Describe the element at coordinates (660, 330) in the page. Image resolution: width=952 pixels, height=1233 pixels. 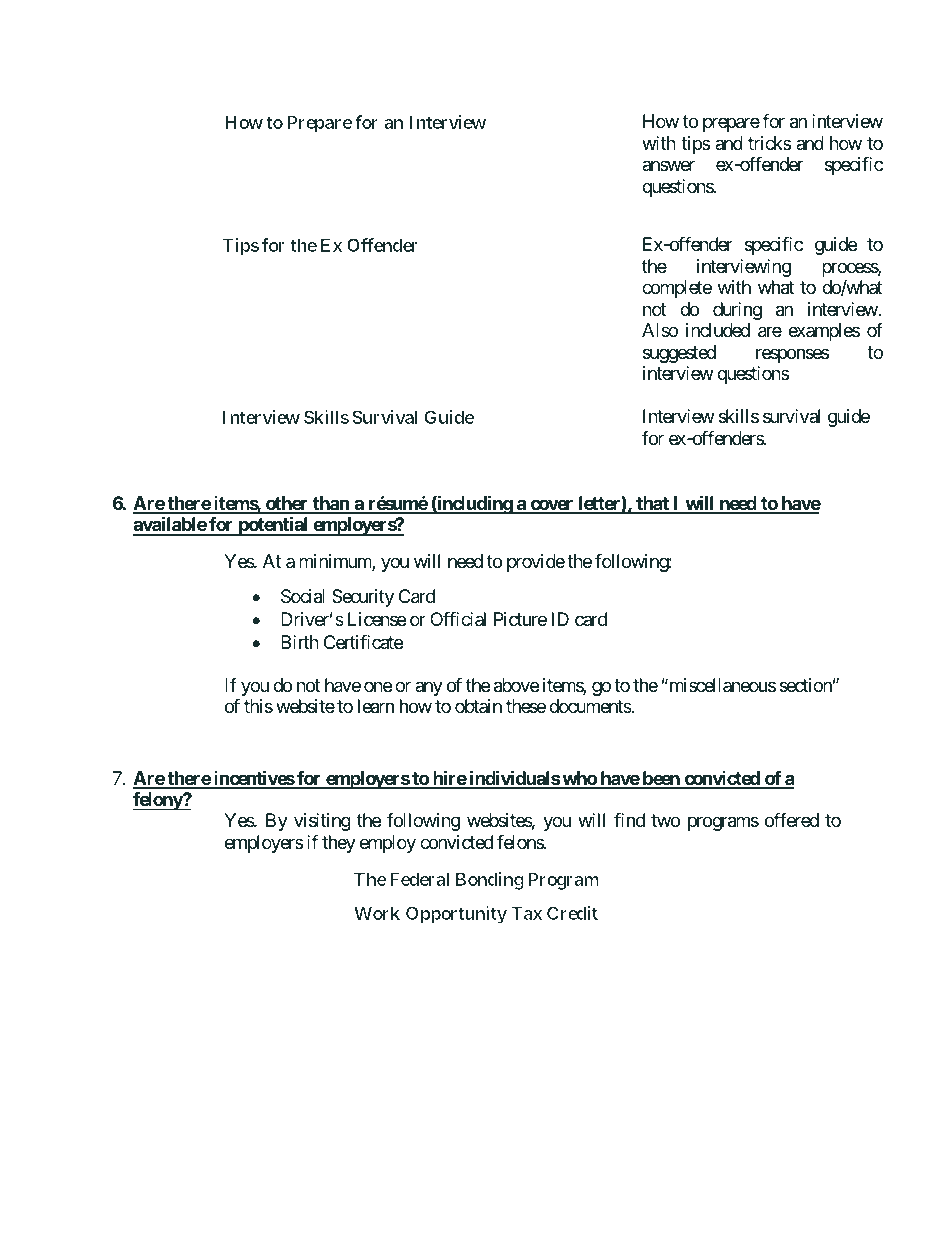
I see `Also` at that location.
